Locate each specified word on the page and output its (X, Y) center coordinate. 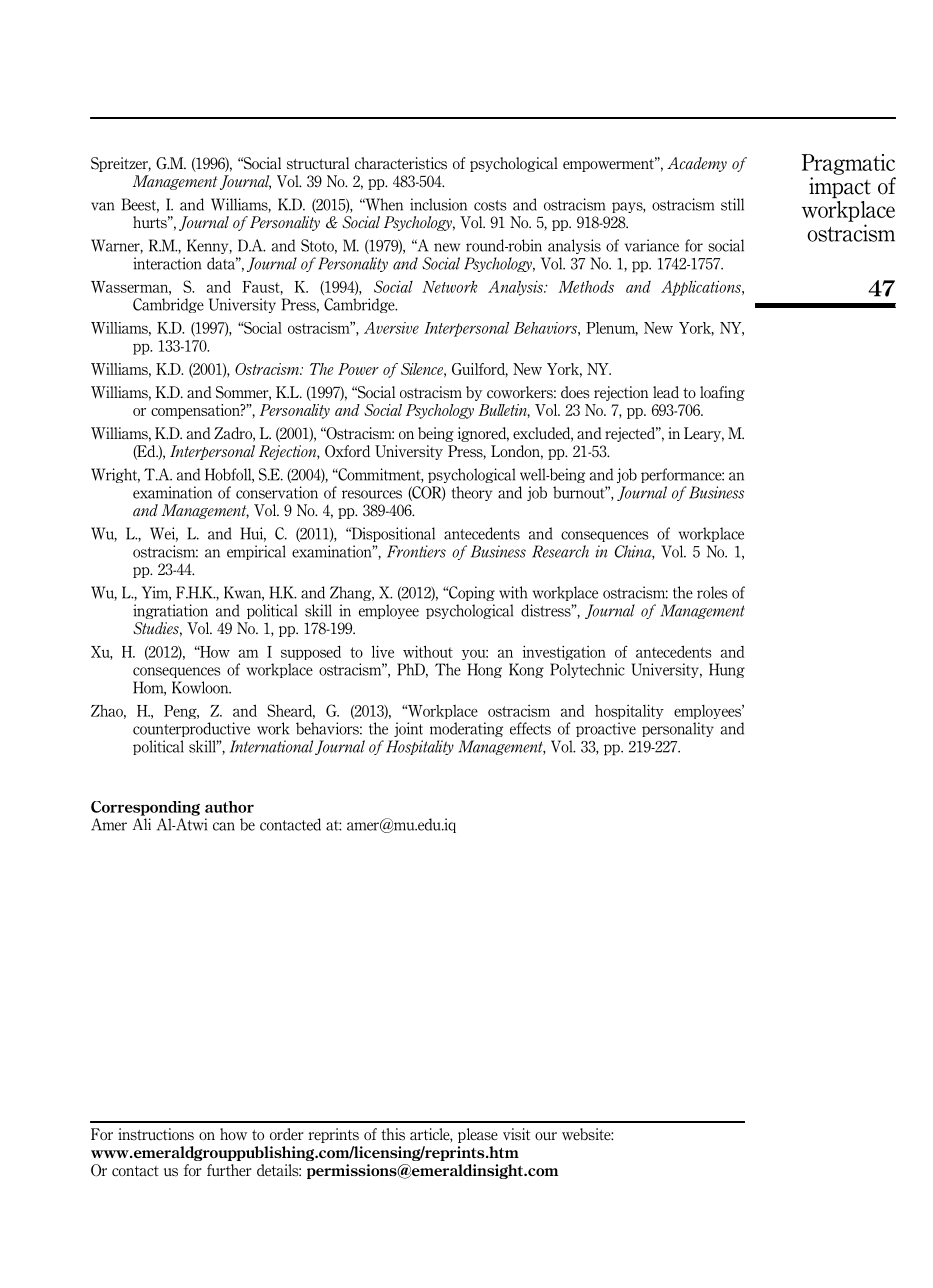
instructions (156, 1134)
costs (490, 205)
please (478, 1135)
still (732, 204)
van (102, 206)
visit (516, 1134)
